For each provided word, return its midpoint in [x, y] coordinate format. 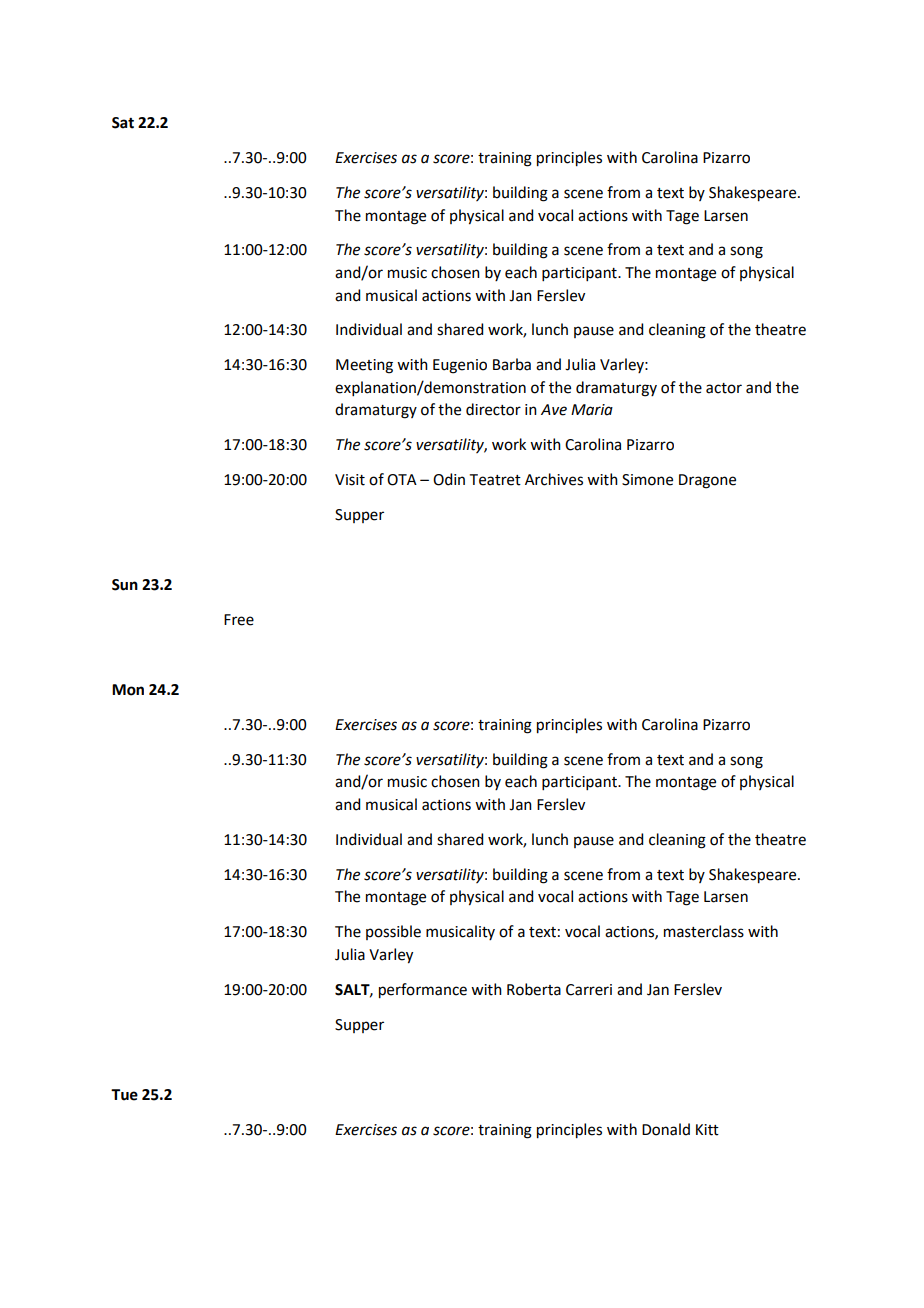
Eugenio [460, 366]
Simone [647, 480]
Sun [125, 585]
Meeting [364, 366]
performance [423, 991]
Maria [592, 410]
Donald [666, 1129]
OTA [402, 480]
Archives [554, 479]
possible [393, 932]
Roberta [534, 989]
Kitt [707, 1130]
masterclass [704, 931]
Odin [449, 479]
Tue [124, 1095]
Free [239, 620]
